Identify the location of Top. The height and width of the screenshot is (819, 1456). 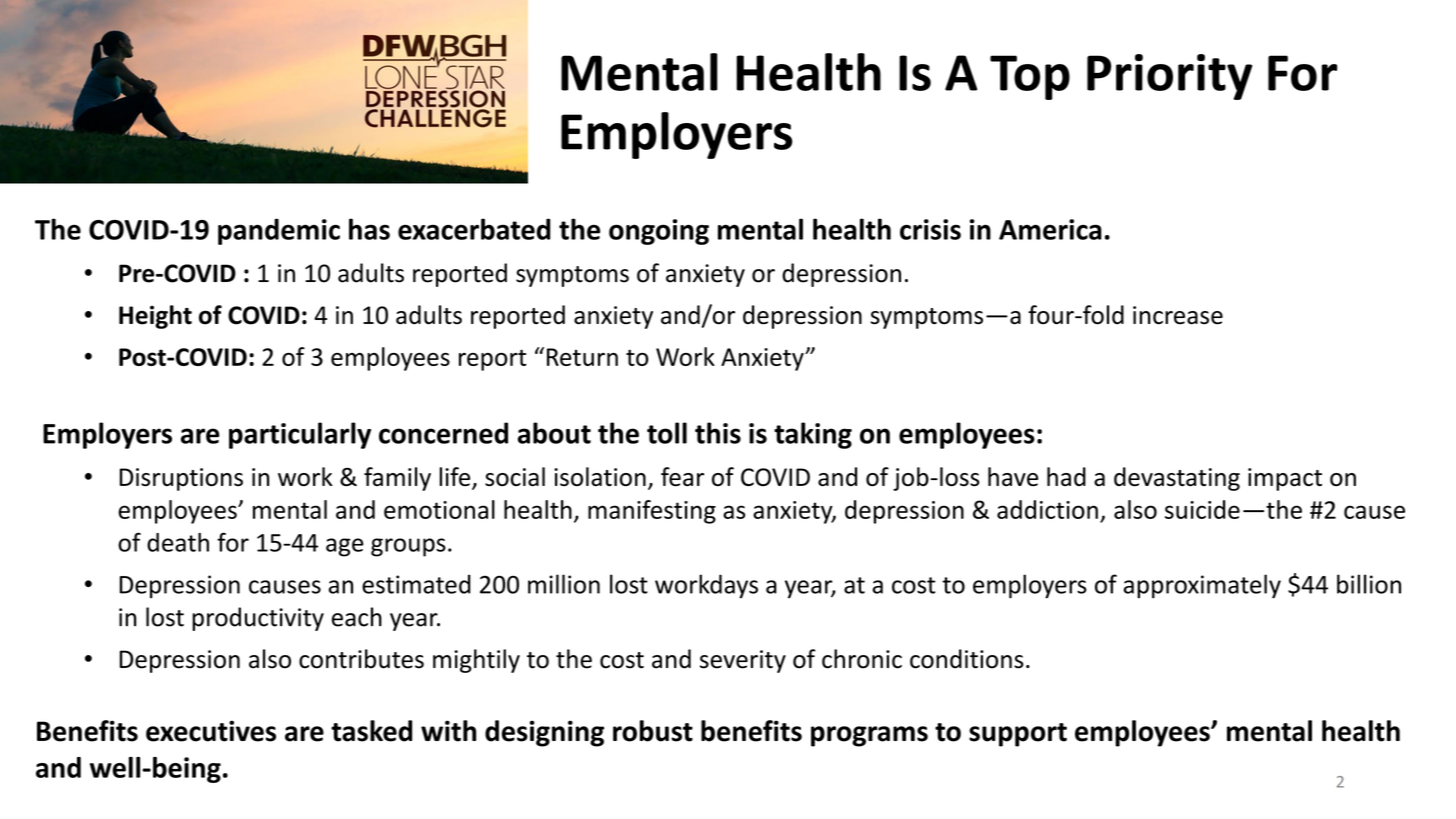
(1030, 77).
